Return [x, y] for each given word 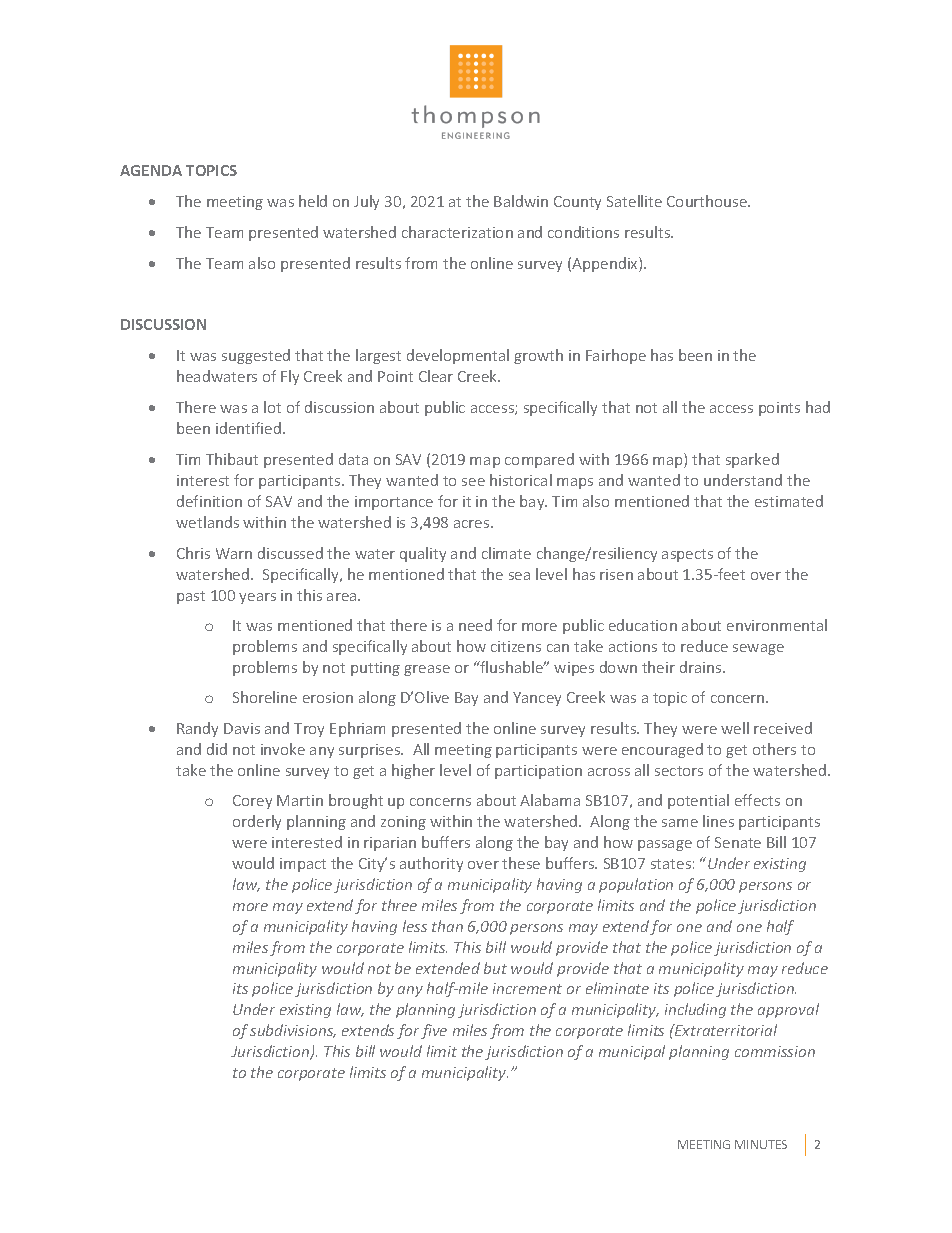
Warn [234, 553]
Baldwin [521, 201]
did [217, 749]
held [313, 201]
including [695, 1010]
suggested [256, 356]
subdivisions [293, 1031]
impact [303, 865]
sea [519, 576]
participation [538, 772]
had [818, 407]
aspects [687, 555]
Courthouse [708, 201]
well [735, 728]
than [447, 926]
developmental [458, 356]
